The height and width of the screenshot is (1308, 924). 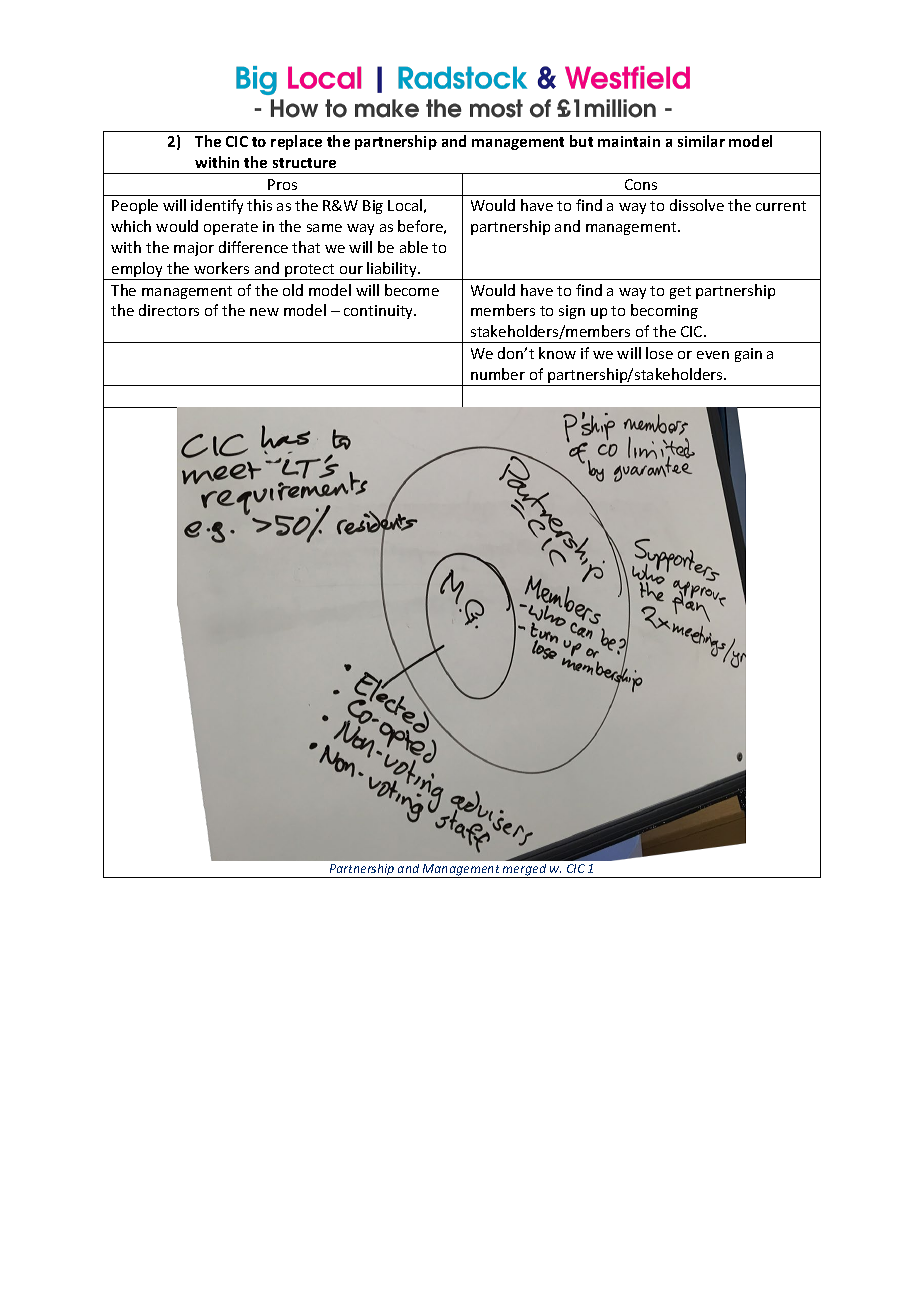 I want to click on directors, so click(x=169, y=310).
